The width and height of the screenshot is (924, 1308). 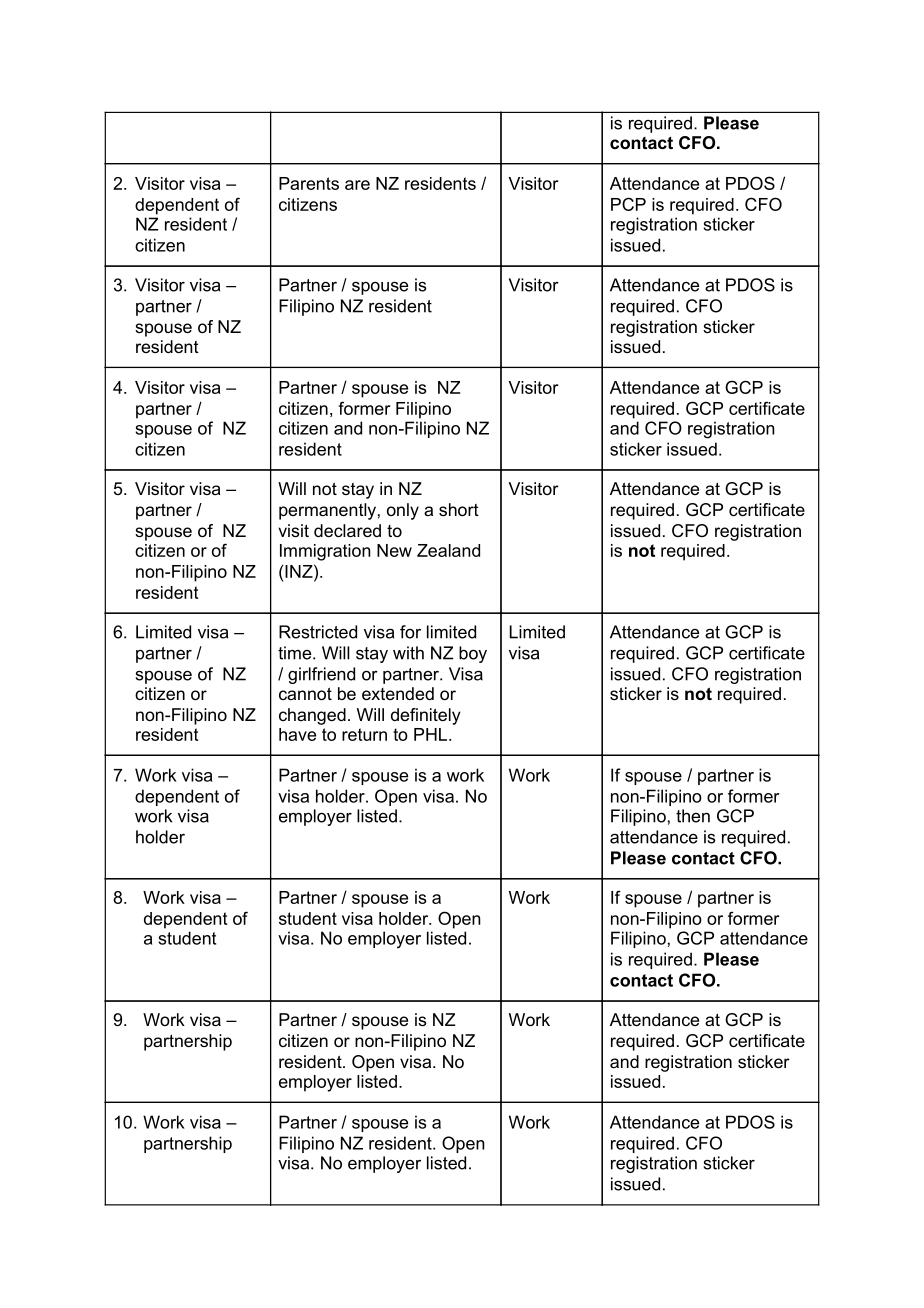 I want to click on then, so click(x=693, y=816).
